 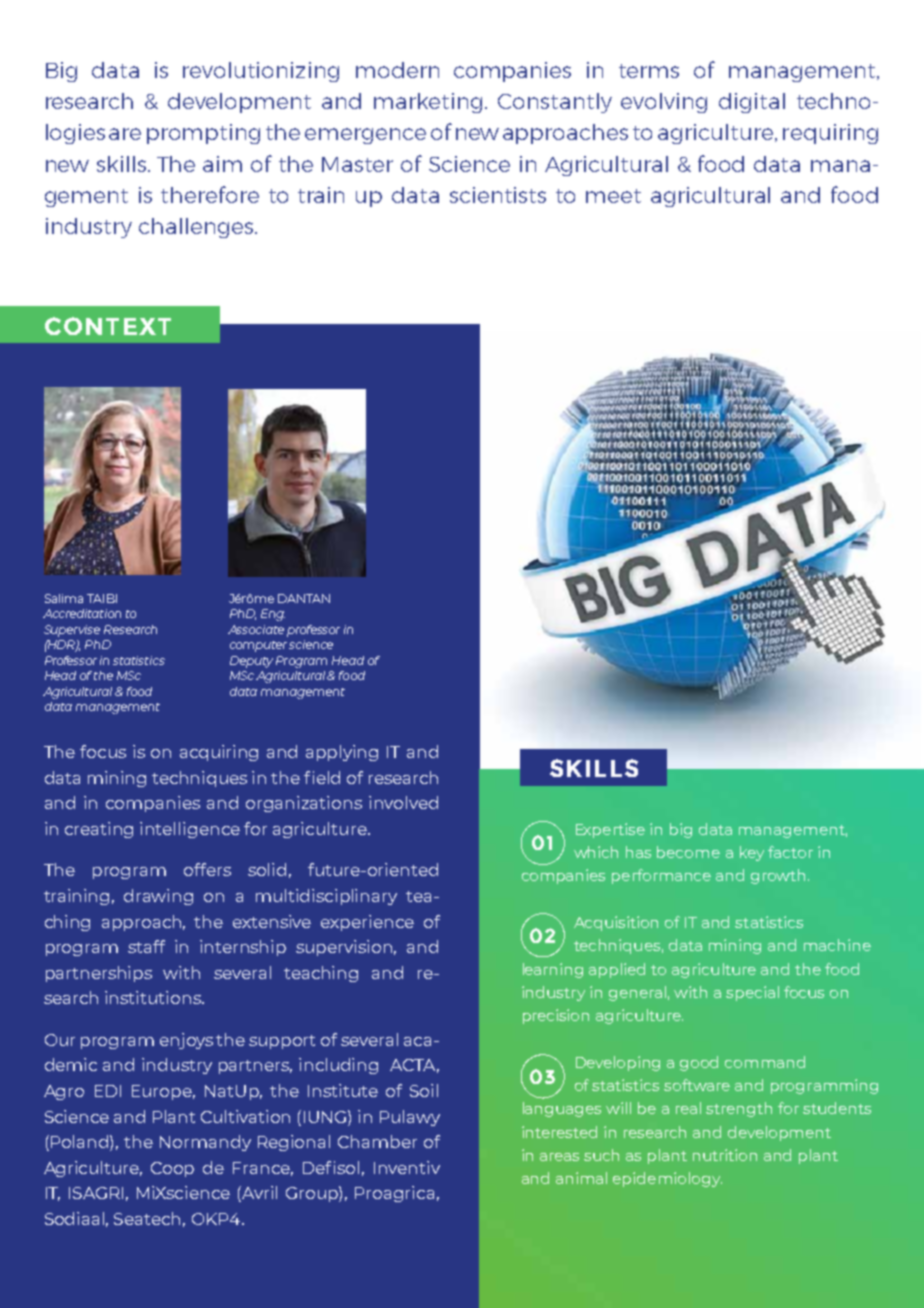 What do you see at coordinates (498, 195) in the page?
I see `scientists` at bounding box center [498, 195].
